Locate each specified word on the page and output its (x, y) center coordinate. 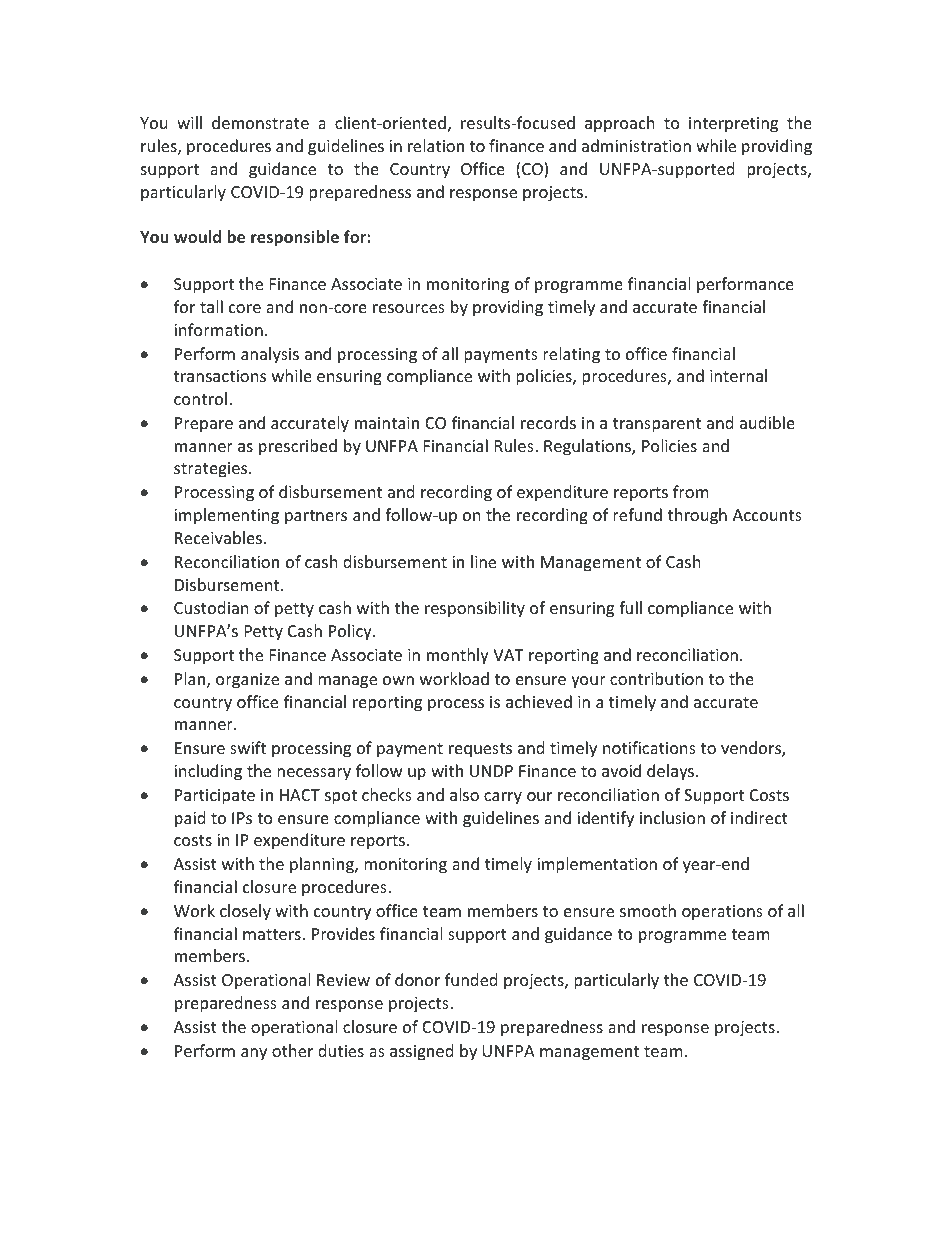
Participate (215, 797)
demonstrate (260, 122)
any (254, 1054)
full (630, 607)
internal (738, 375)
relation (436, 145)
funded (471, 979)
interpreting (733, 125)
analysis (270, 355)
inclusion (672, 817)
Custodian (211, 607)
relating (571, 355)
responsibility (475, 609)
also (464, 794)
